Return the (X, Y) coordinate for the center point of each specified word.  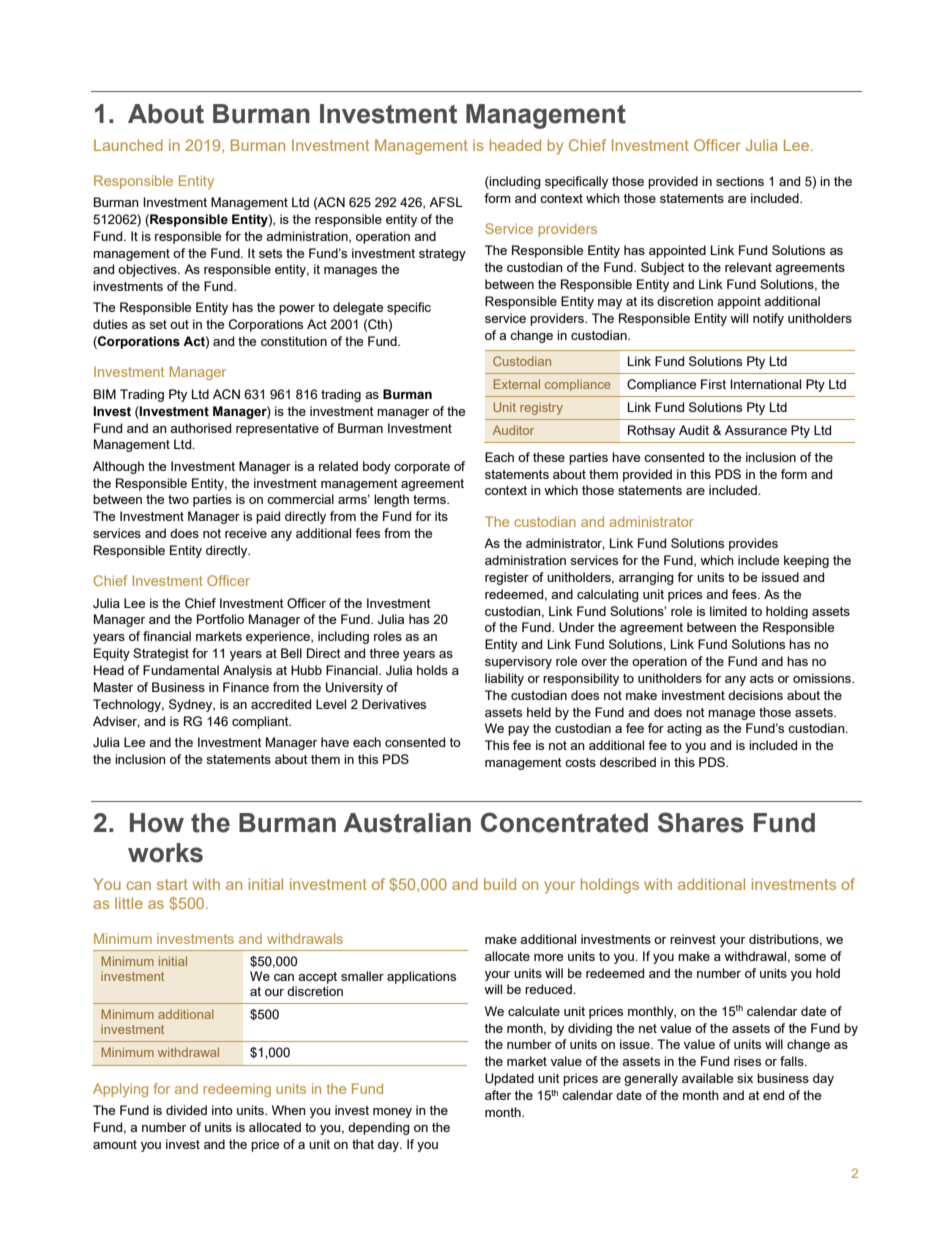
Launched (128, 145)
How (157, 823)
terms (430, 499)
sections (740, 181)
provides (753, 544)
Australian (407, 823)
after (498, 1095)
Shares (701, 822)
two (178, 499)
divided (186, 1110)
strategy (442, 255)
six (745, 1078)
